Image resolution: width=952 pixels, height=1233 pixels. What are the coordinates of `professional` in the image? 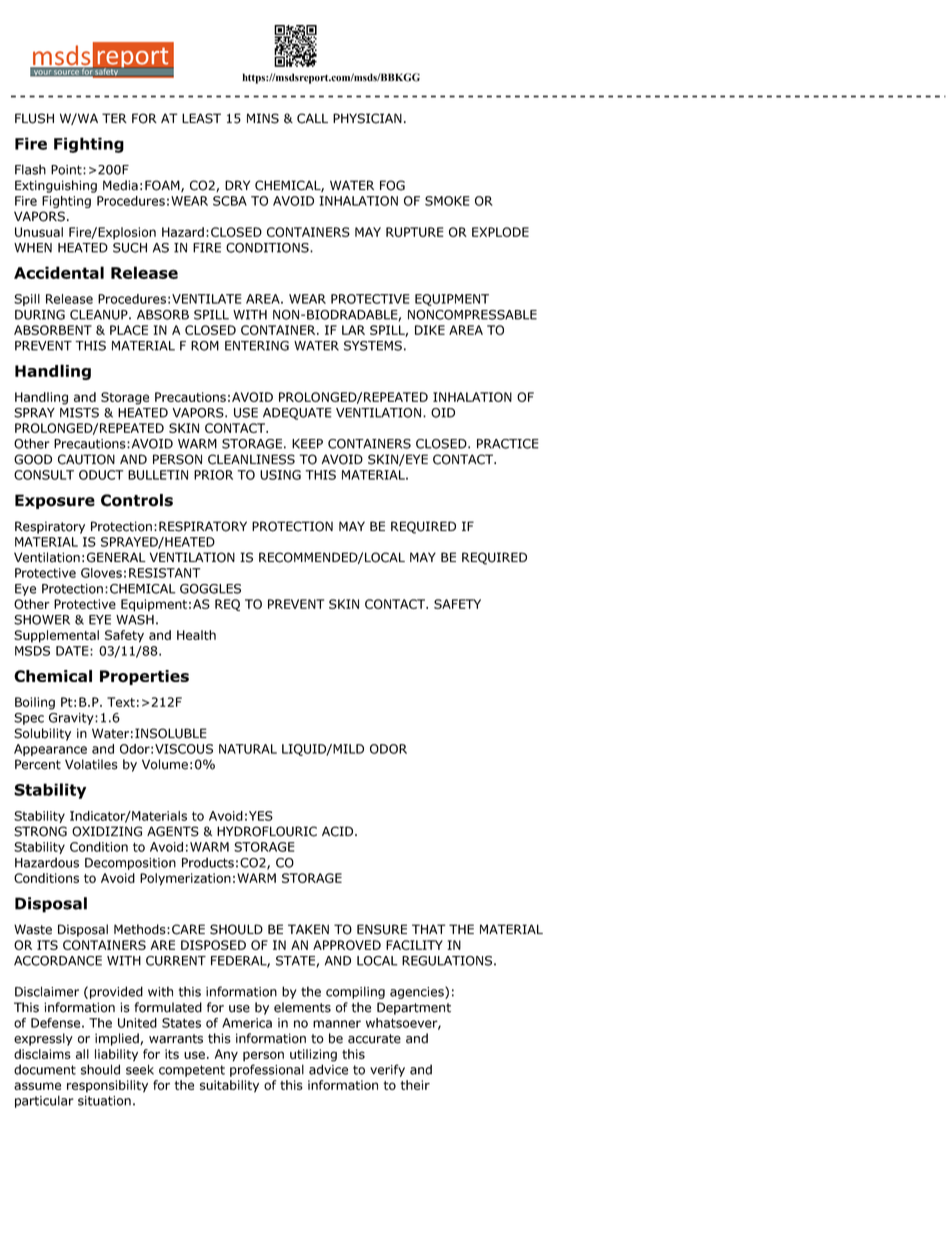 It's located at (267, 1070).
